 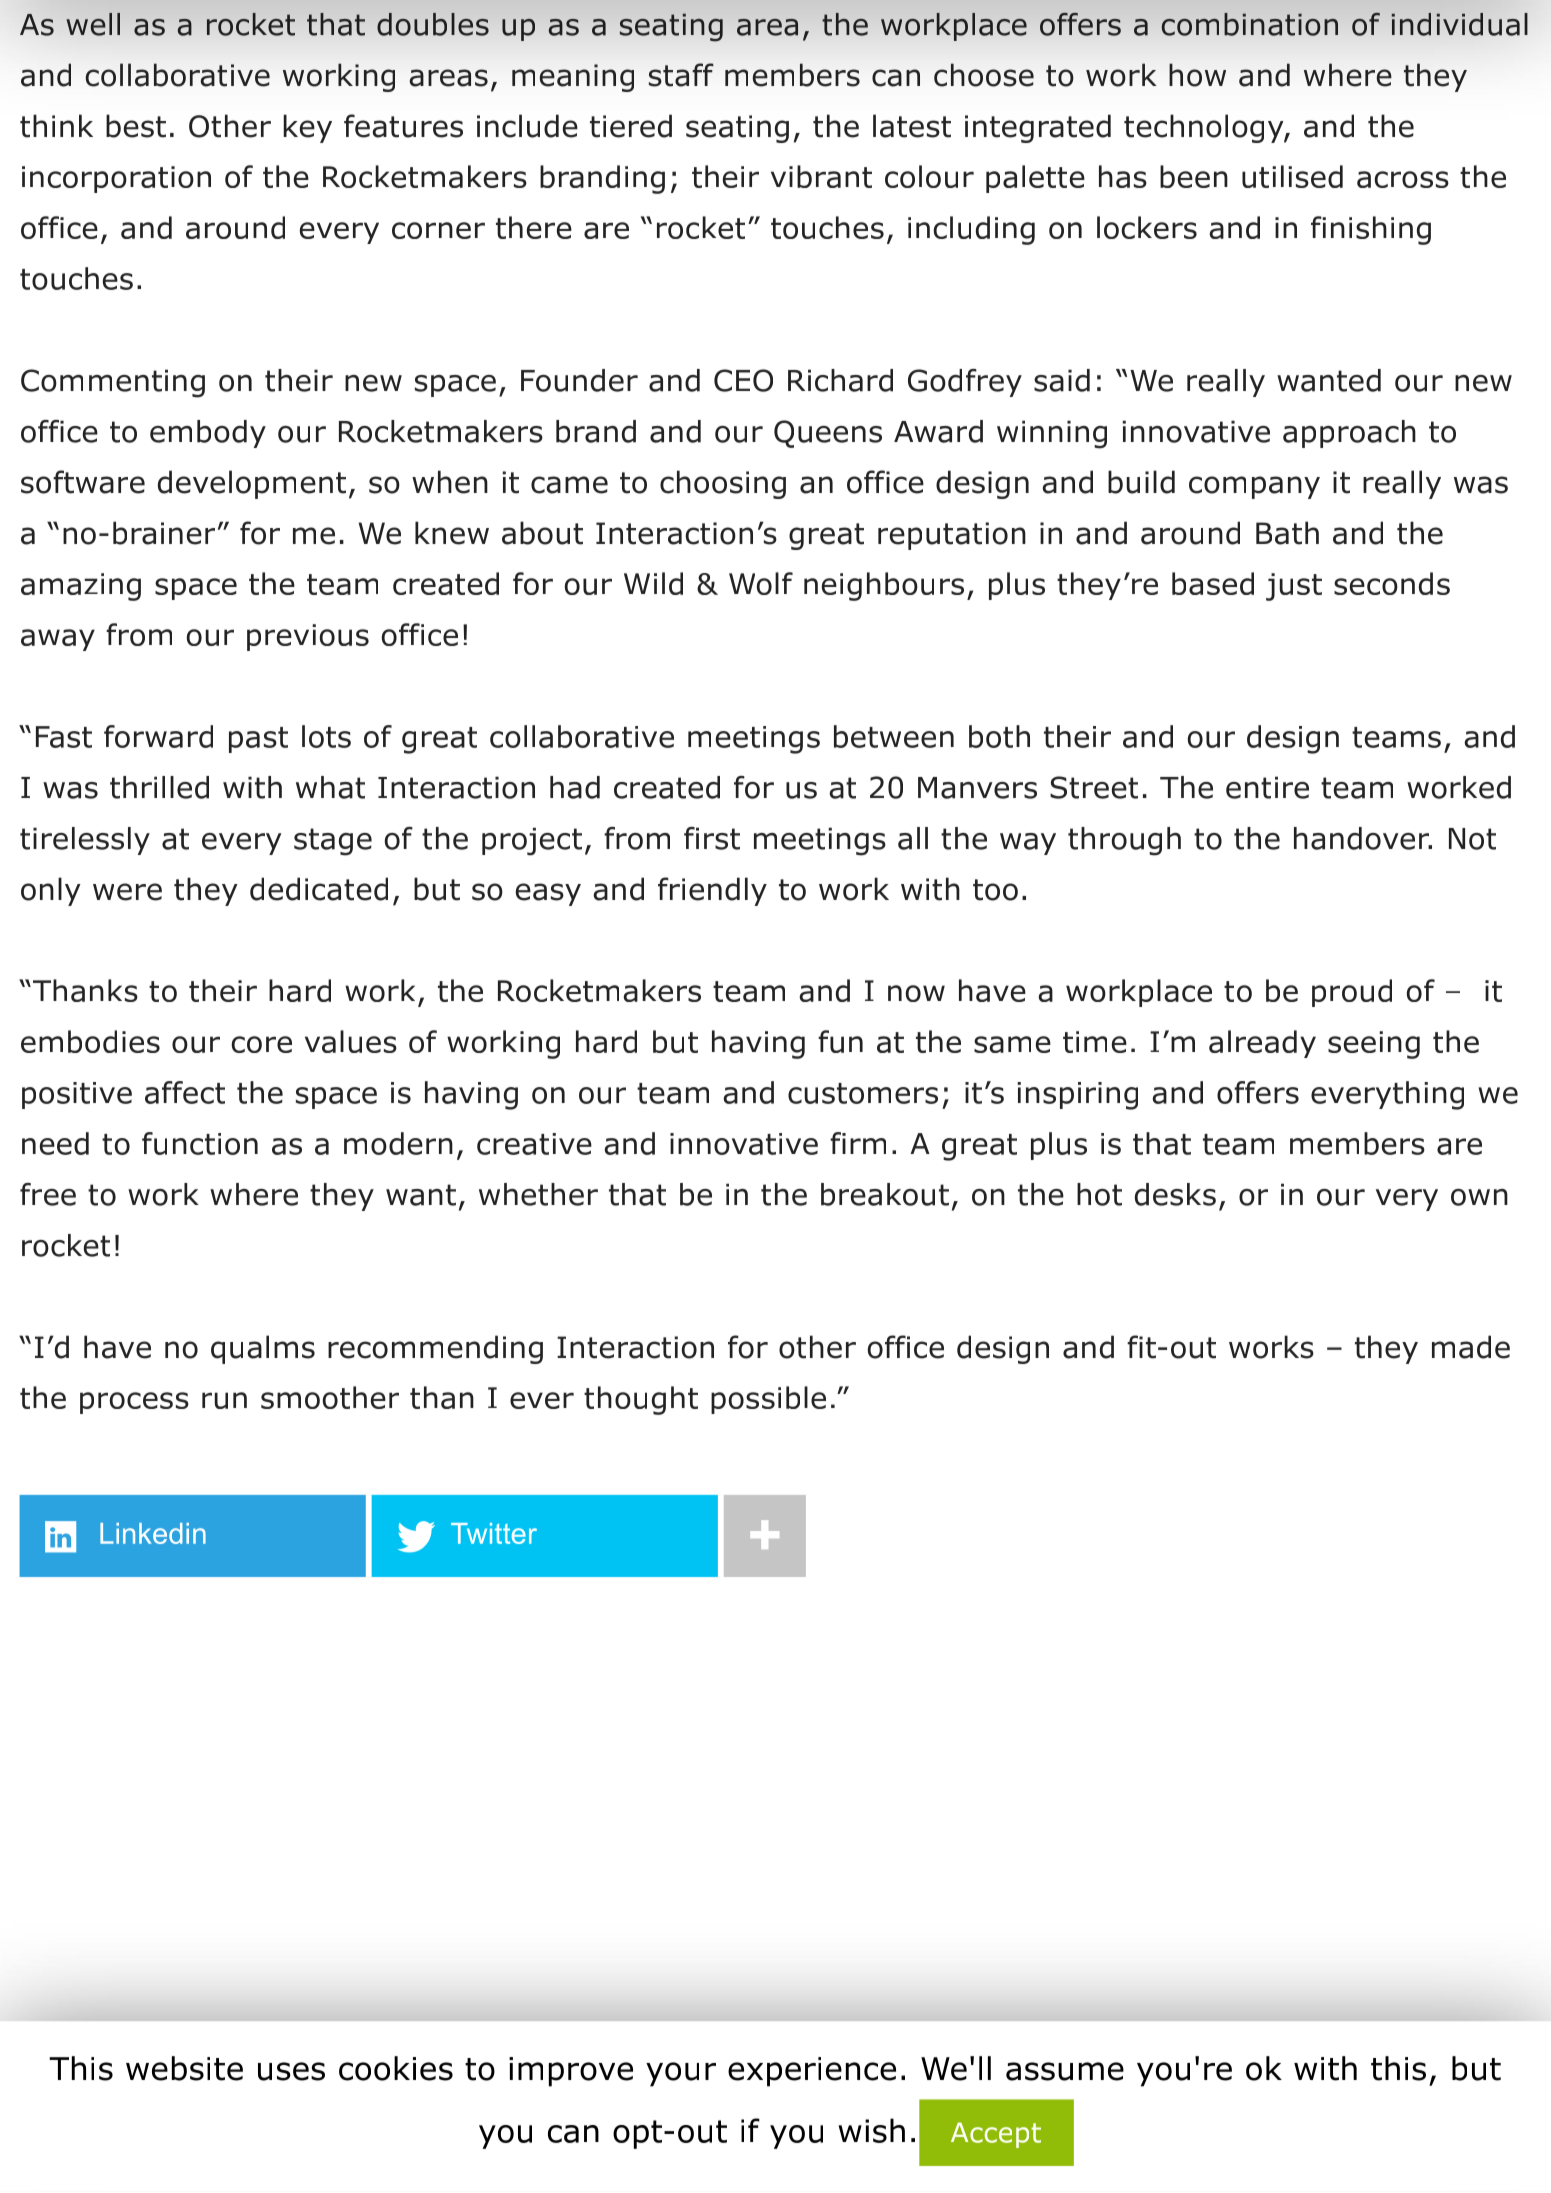 What do you see at coordinates (185, 1092) in the document?
I see `affect` at bounding box center [185, 1092].
